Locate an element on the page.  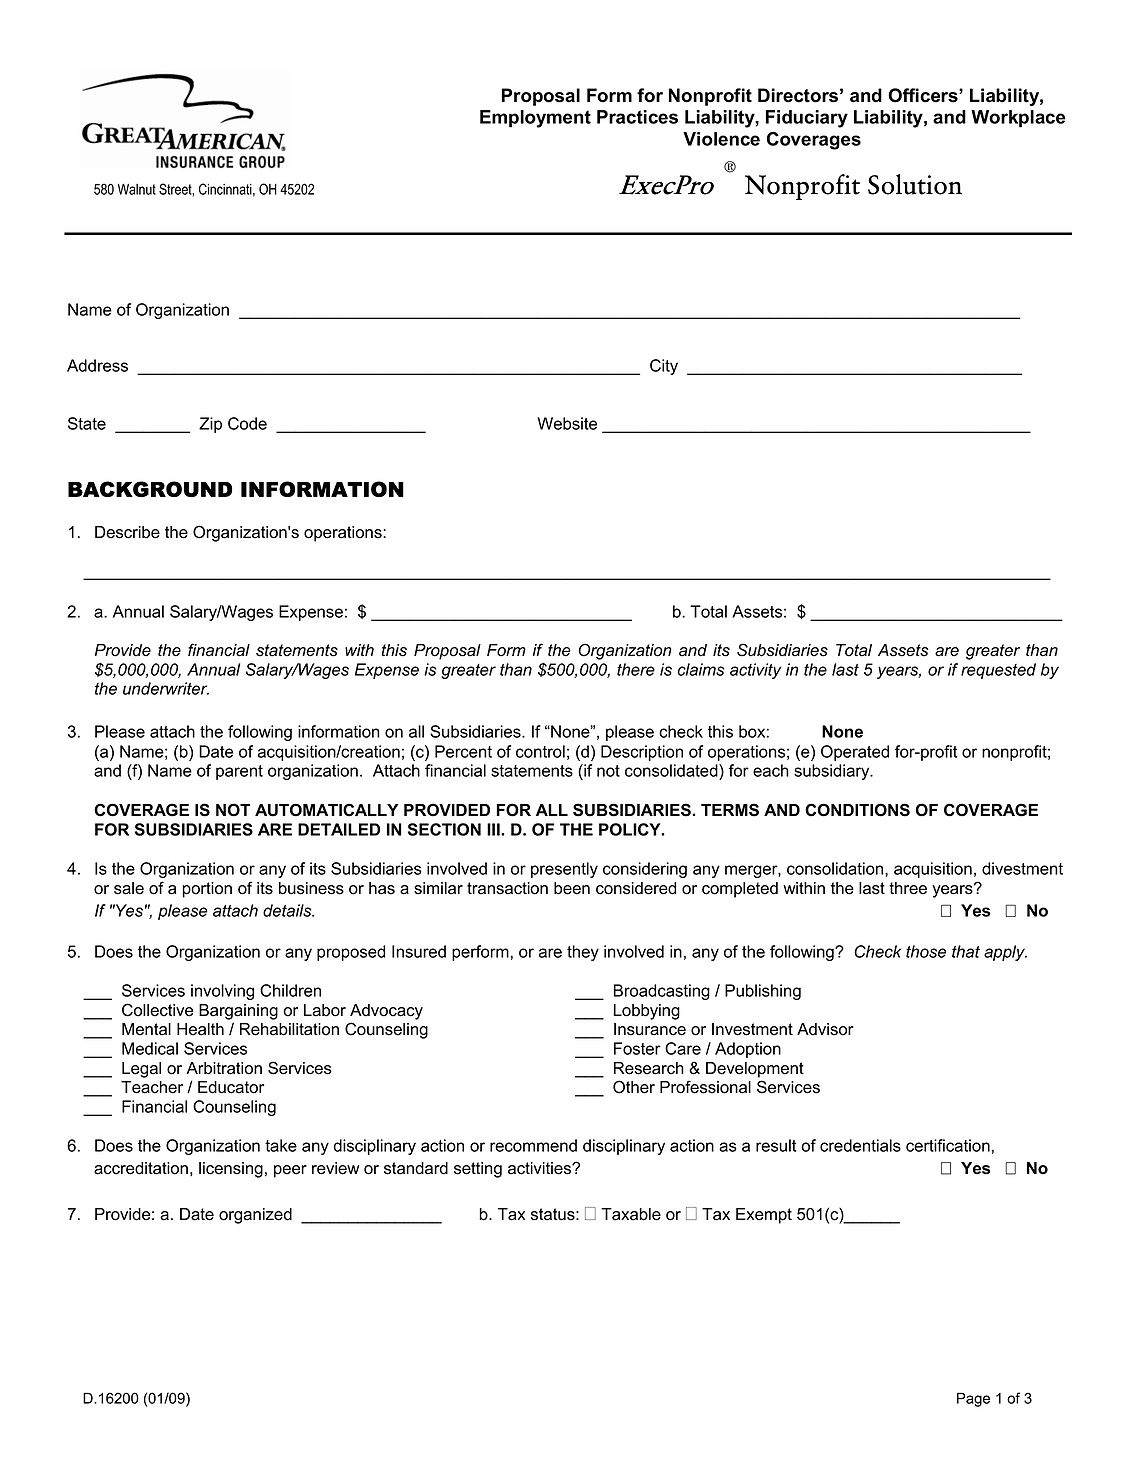
Solution is located at coordinates (915, 184).
